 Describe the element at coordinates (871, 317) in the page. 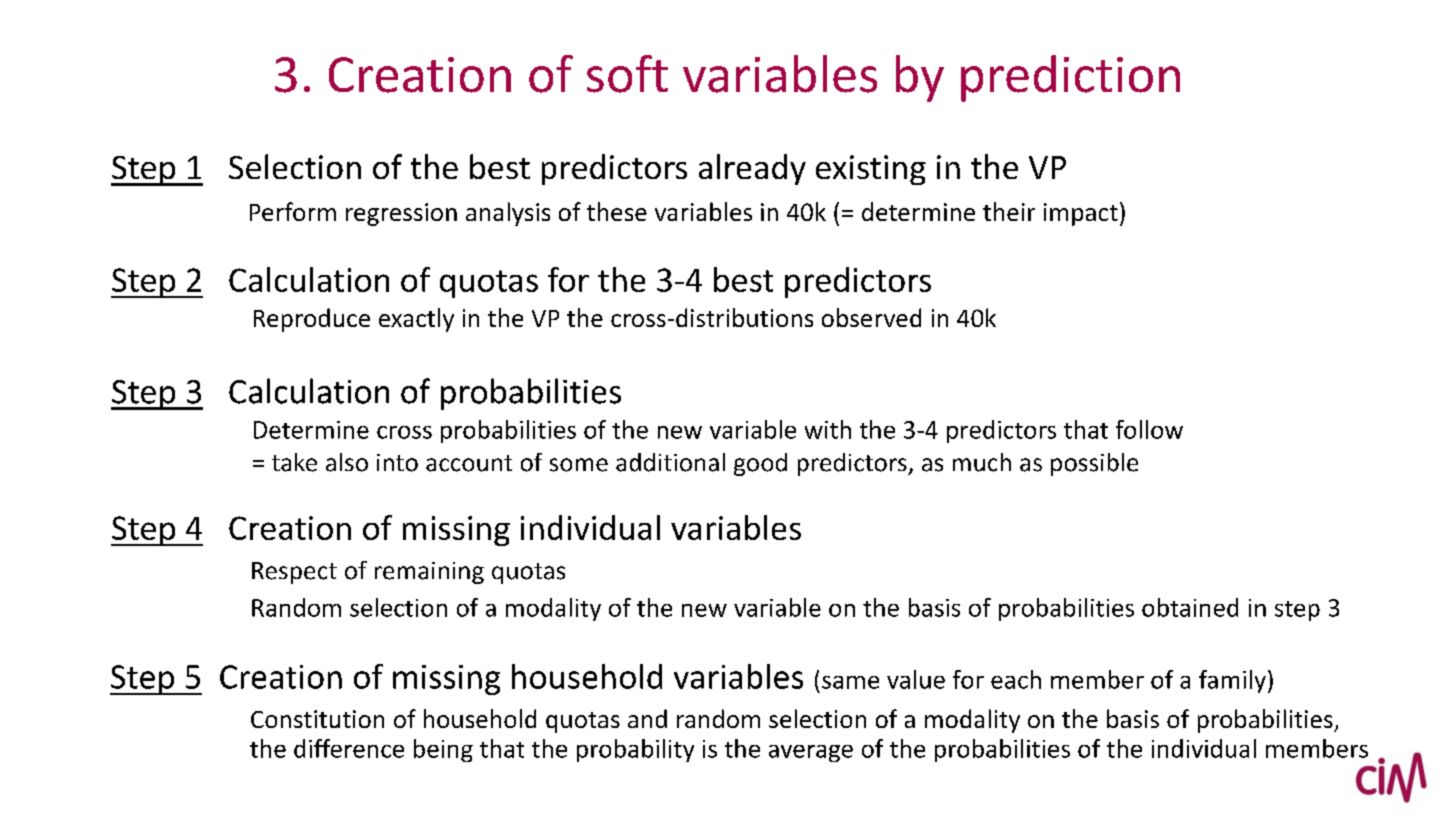

I see `observed` at that location.
